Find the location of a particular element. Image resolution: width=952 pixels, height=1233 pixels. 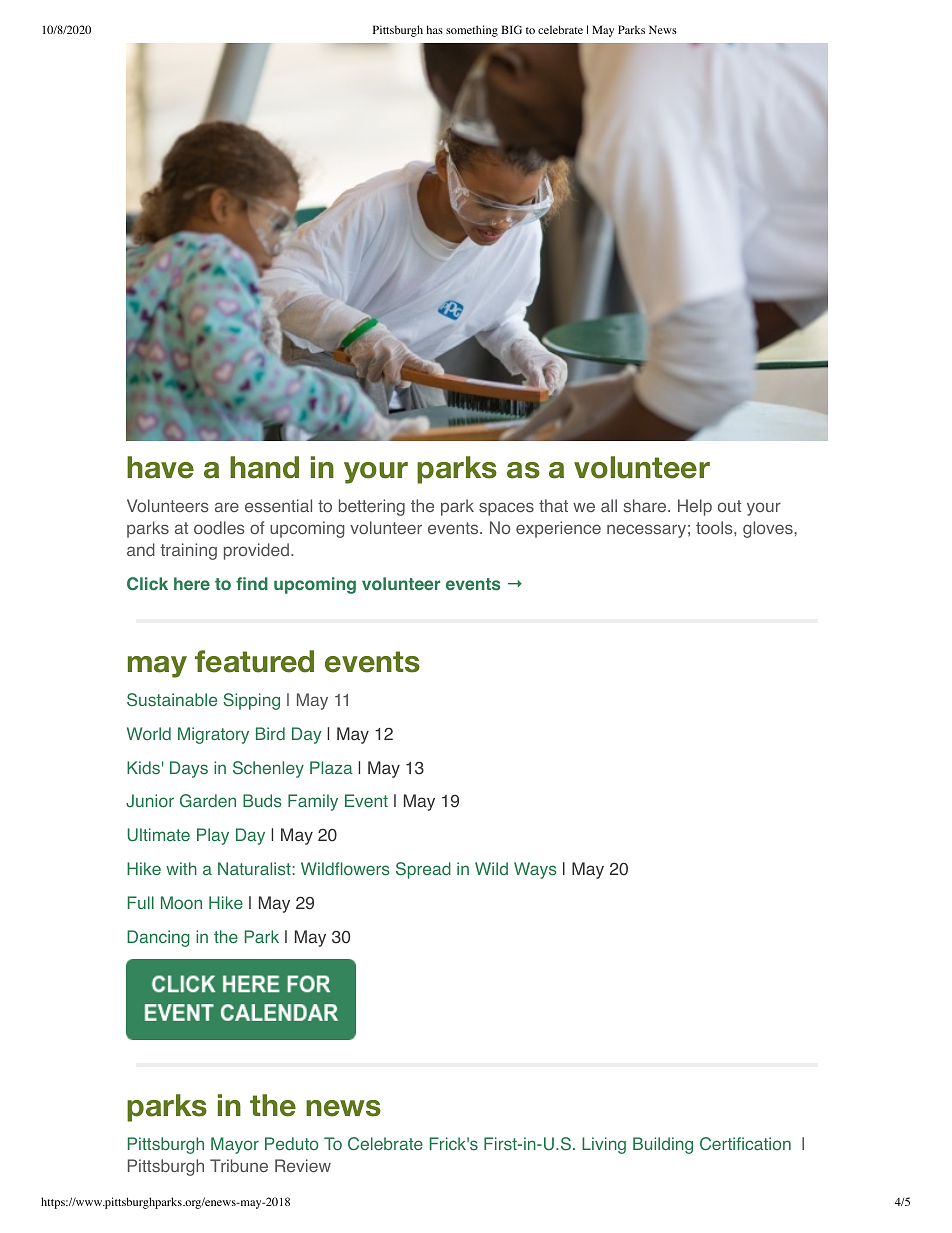

something is located at coordinates (472, 31).
